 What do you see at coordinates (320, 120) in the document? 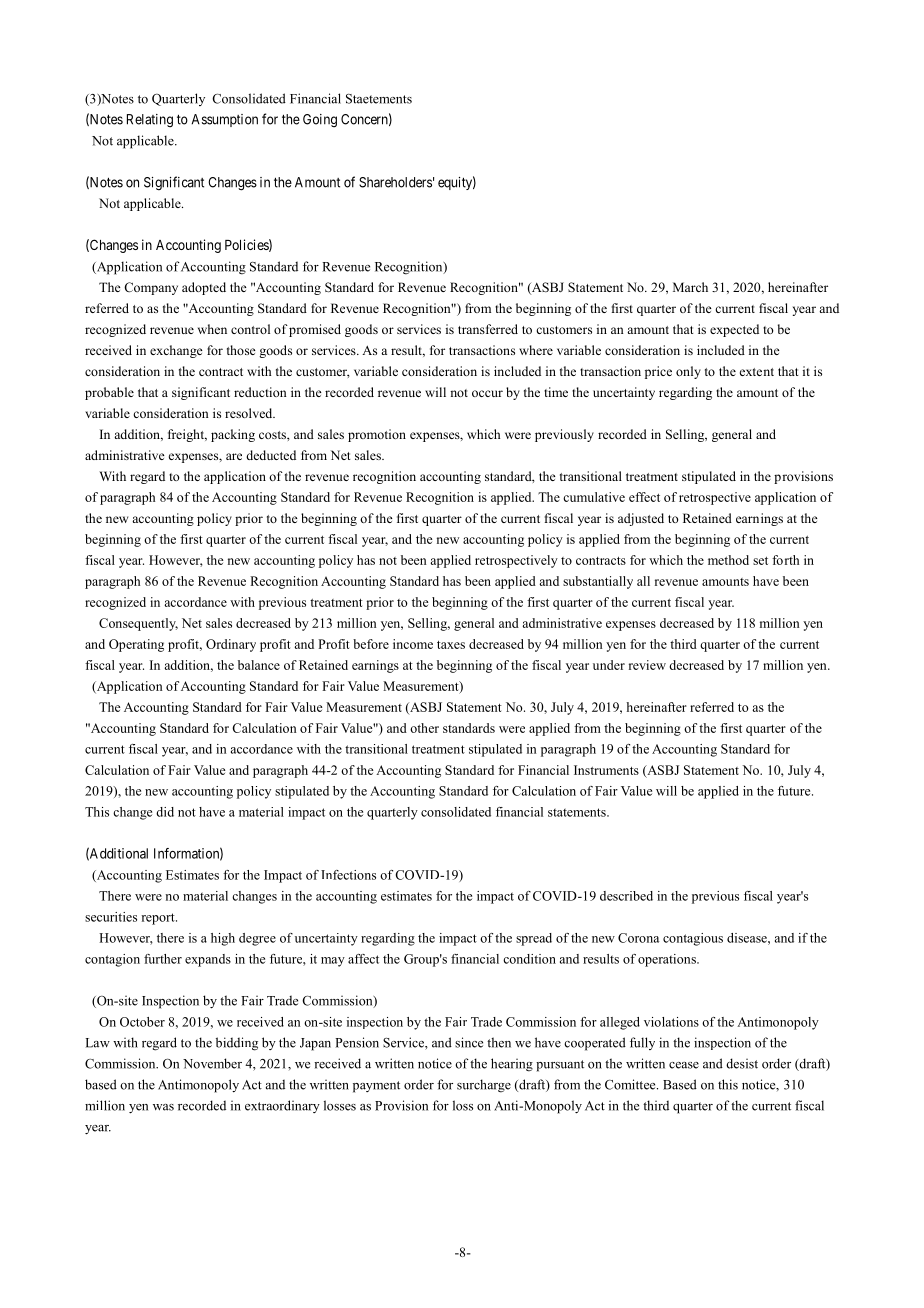
I see `Going` at bounding box center [320, 120].
